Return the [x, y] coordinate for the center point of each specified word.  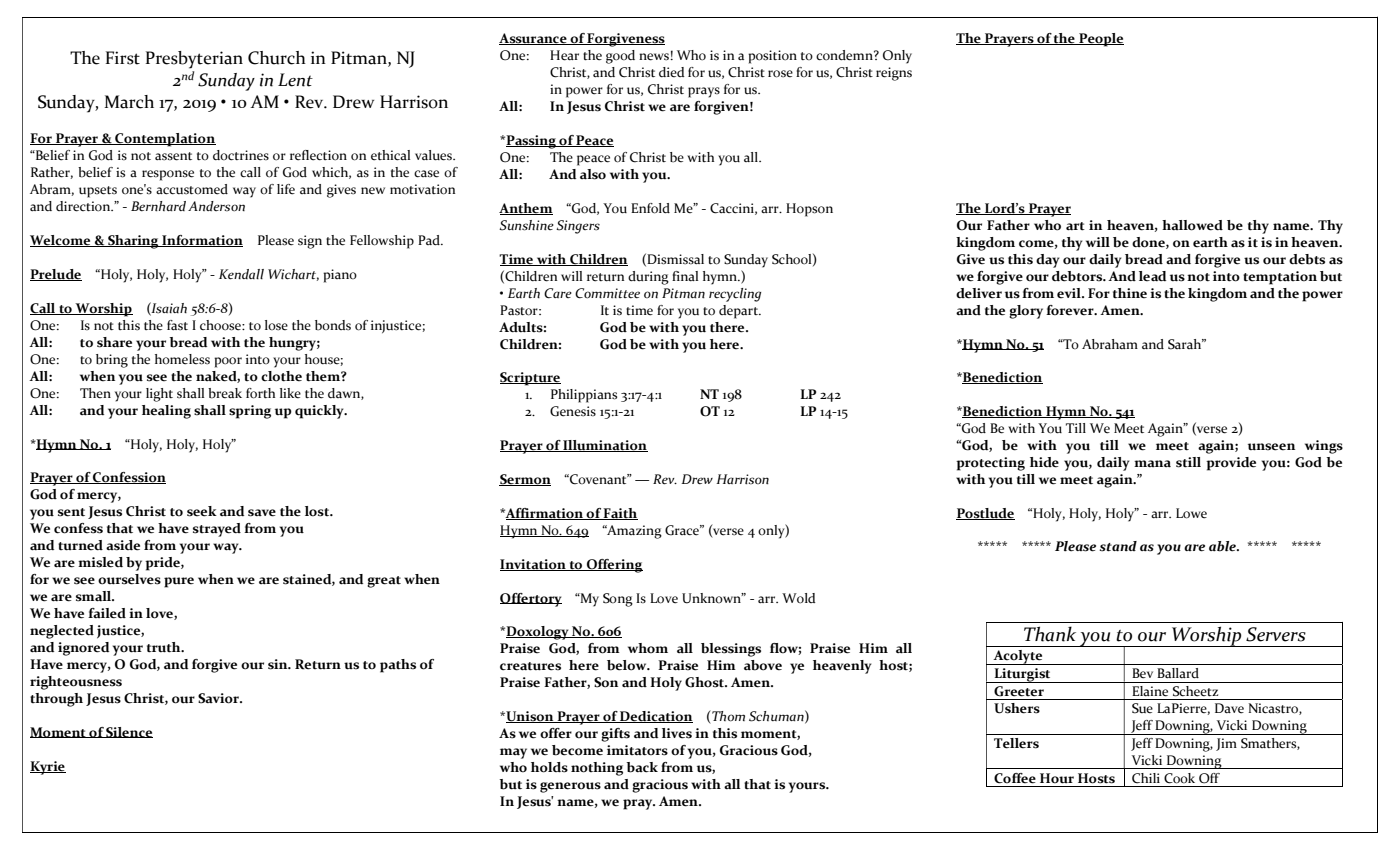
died [672, 72]
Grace [683, 530]
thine [1130, 293]
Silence [129, 732]
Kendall [241, 274]
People [1100, 40]
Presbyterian [194, 60]
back [642, 767]
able [1223, 546]
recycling [735, 295]
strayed [217, 530]
